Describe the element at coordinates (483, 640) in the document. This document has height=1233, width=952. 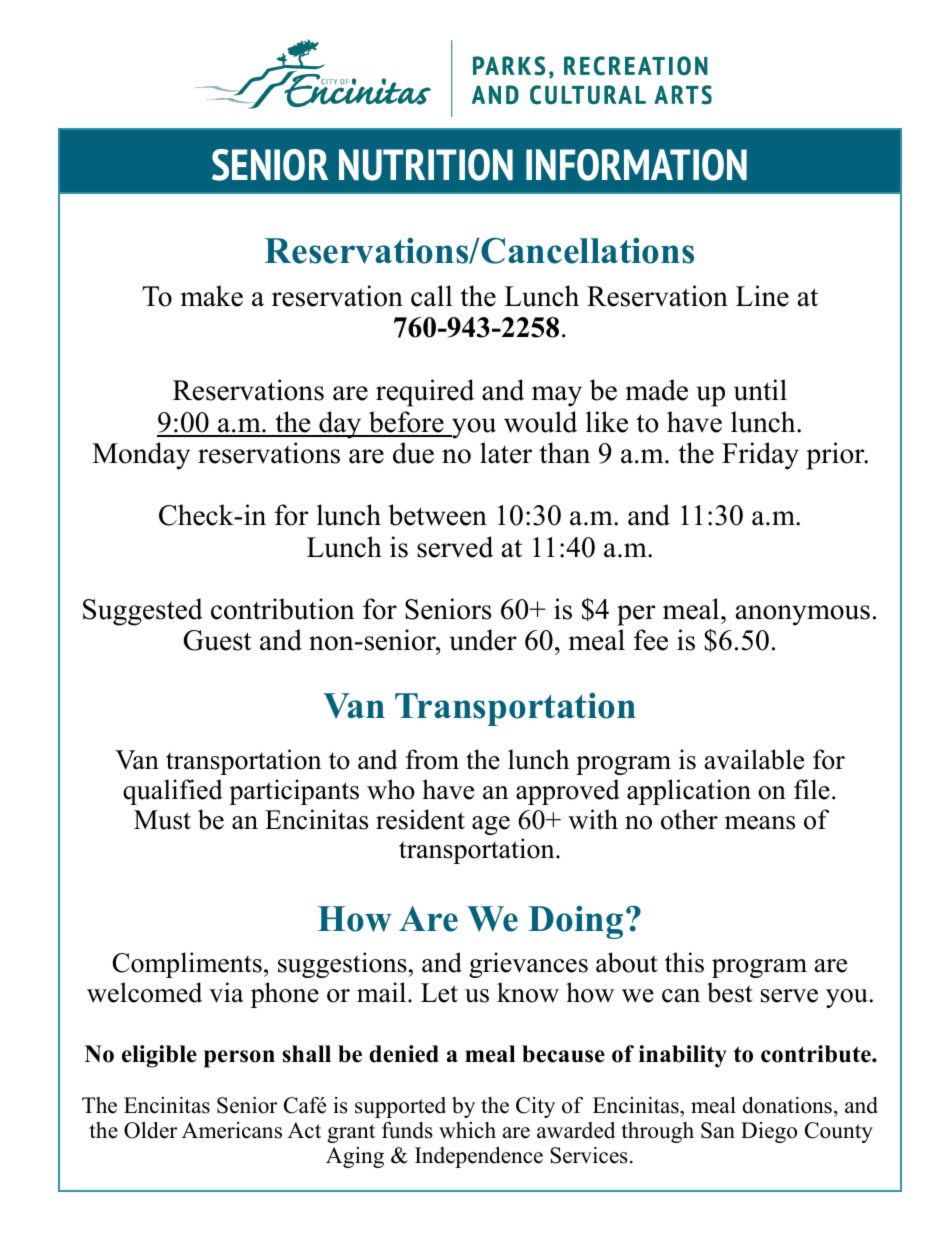
I see `under` at that location.
